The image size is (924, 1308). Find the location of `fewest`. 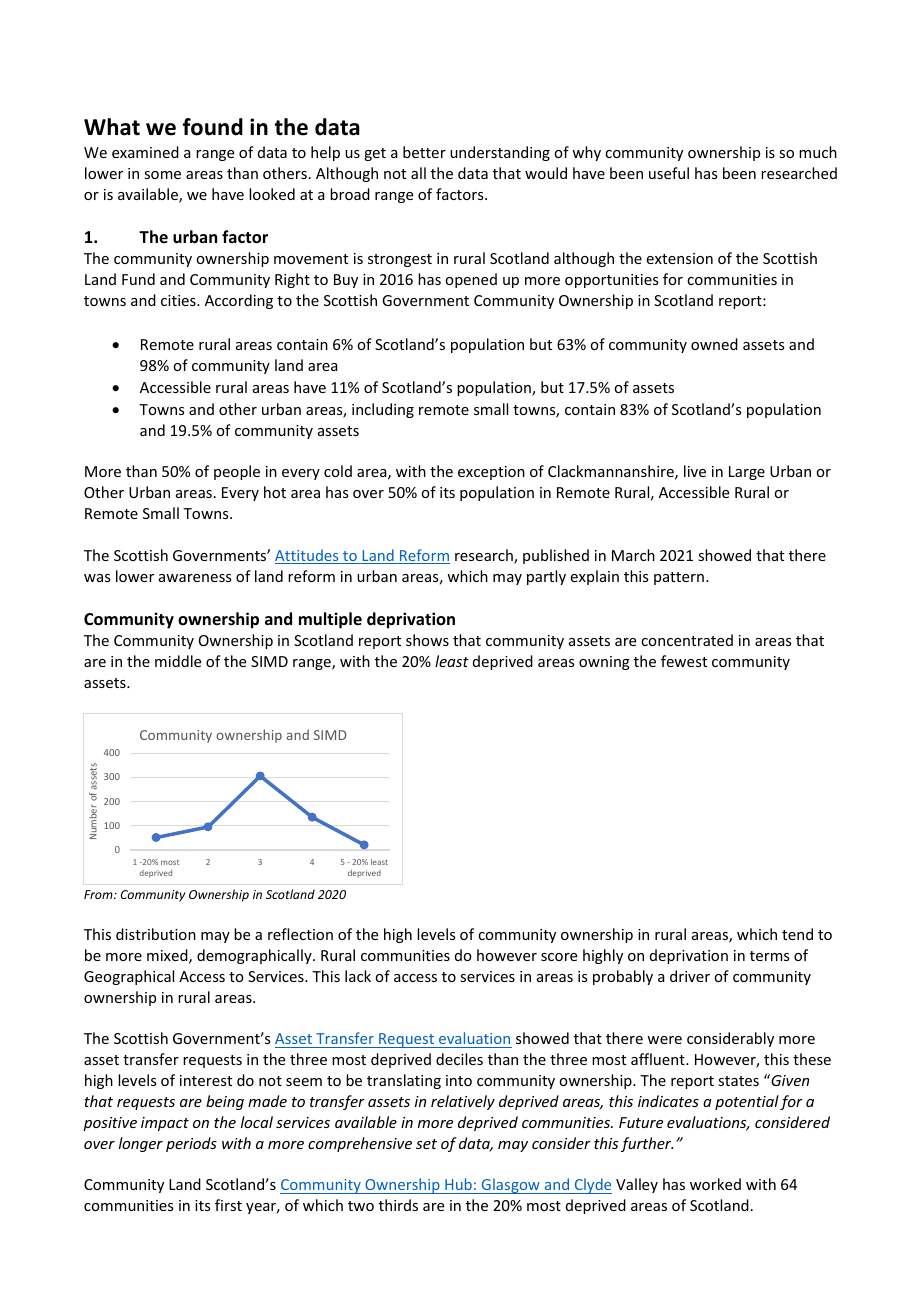

fewest is located at coordinates (684, 661).
